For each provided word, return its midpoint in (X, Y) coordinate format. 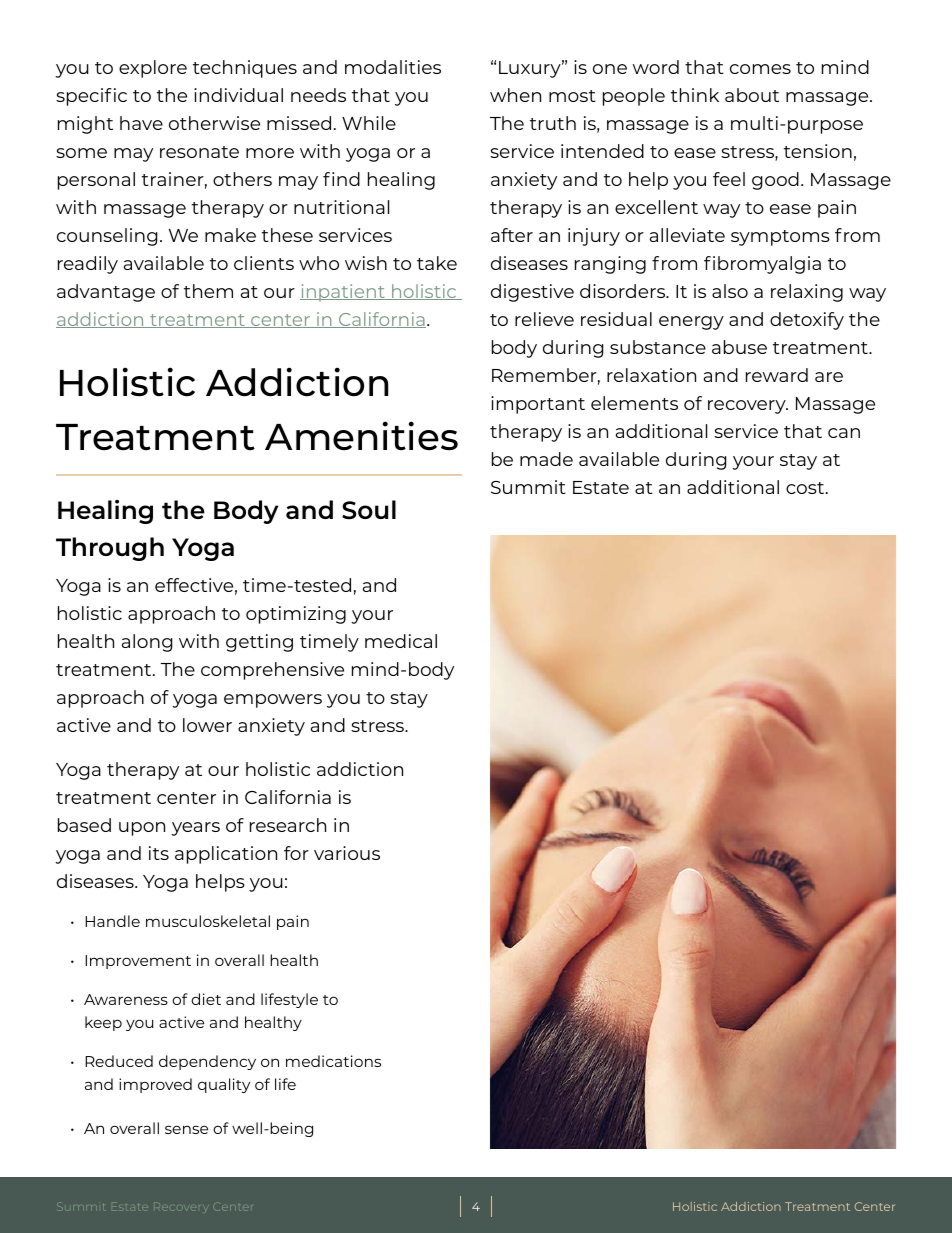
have (141, 123)
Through (110, 549)
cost (806, 488)
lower (207, 725)
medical (401, 641)
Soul (369, 510)
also (730, 291)
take (437, 263)
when (515, 95)
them (208, 291)
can (844, 433)
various (347, 853)
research (288, 825)
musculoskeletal (208, 921)
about (752, 95)
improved (155, 1085)
